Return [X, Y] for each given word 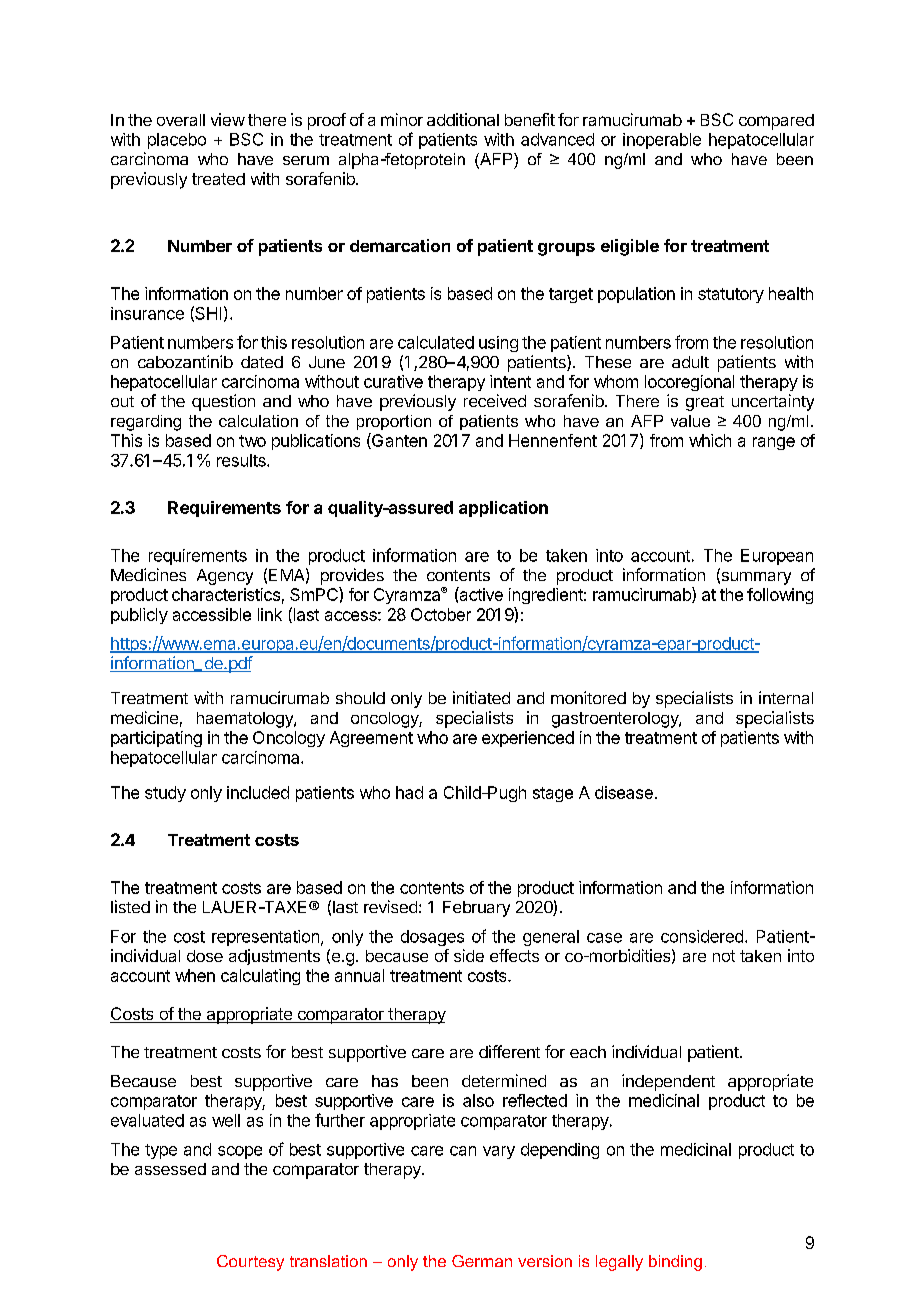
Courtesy [250, 1263]
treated [218, 179]
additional [463, 119]
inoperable [662, 141]
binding [675, 1263]
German [482, 1261]
